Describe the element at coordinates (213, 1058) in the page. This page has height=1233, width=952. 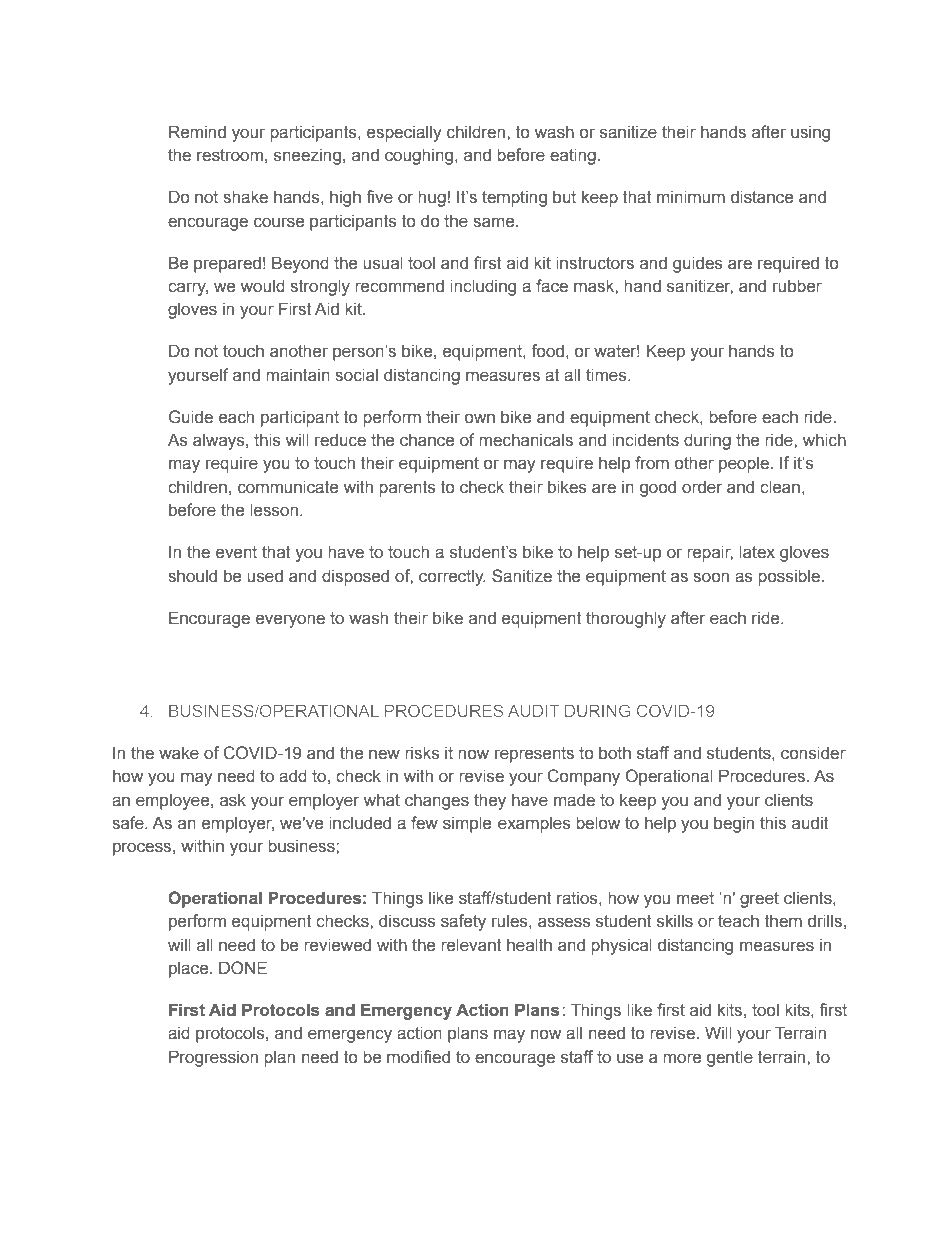
I see `Progression` at that location.
